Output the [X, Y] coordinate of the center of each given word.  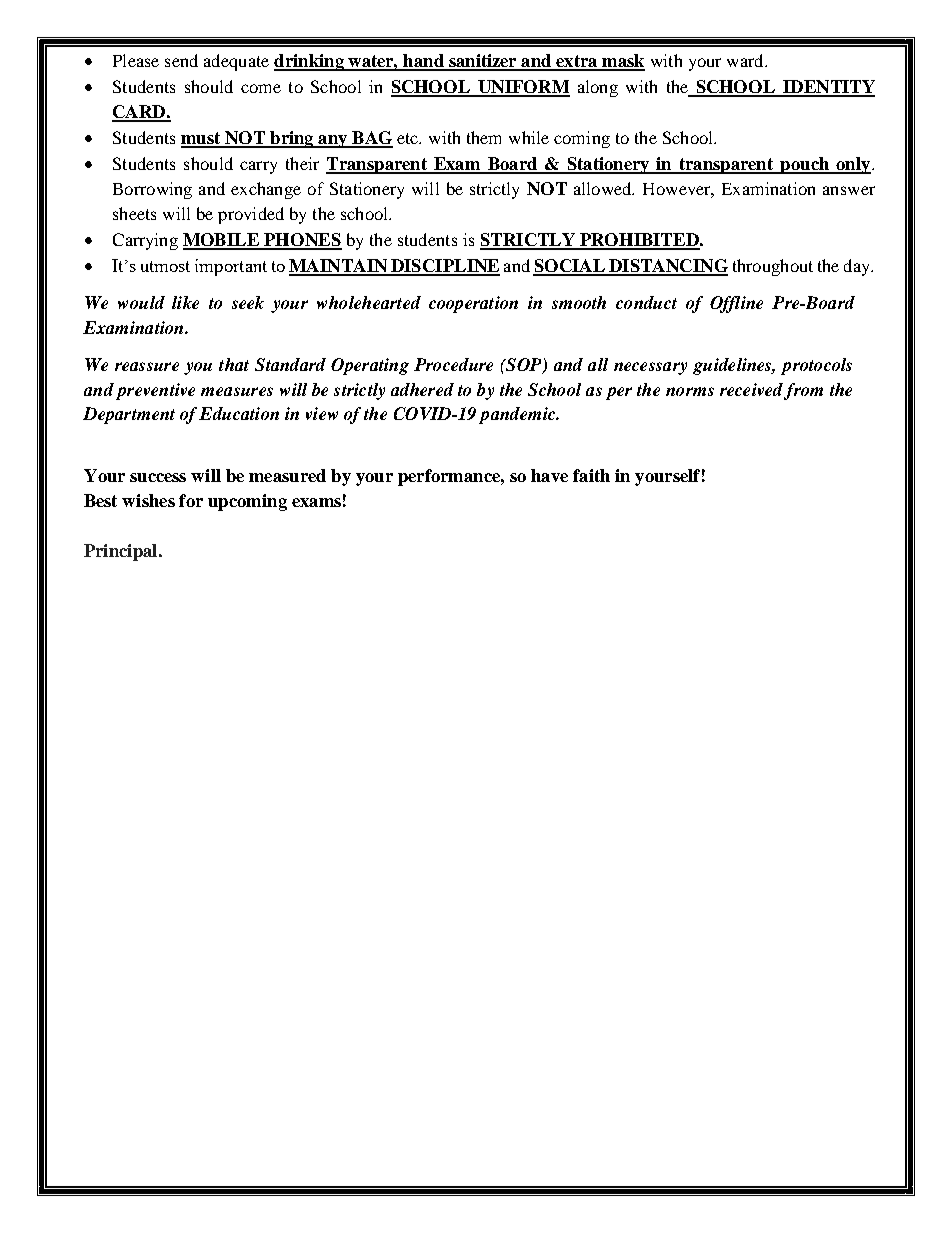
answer [849, 190]
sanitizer [483, 62]
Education [239, 413]
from [803, 391]
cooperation [473, 304]
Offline [736, 304]
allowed [604, 188]
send [181, 60]
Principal [122, 552]
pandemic [518, 415]
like [185, 302]
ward [746, 60]
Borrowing [152, 190]
